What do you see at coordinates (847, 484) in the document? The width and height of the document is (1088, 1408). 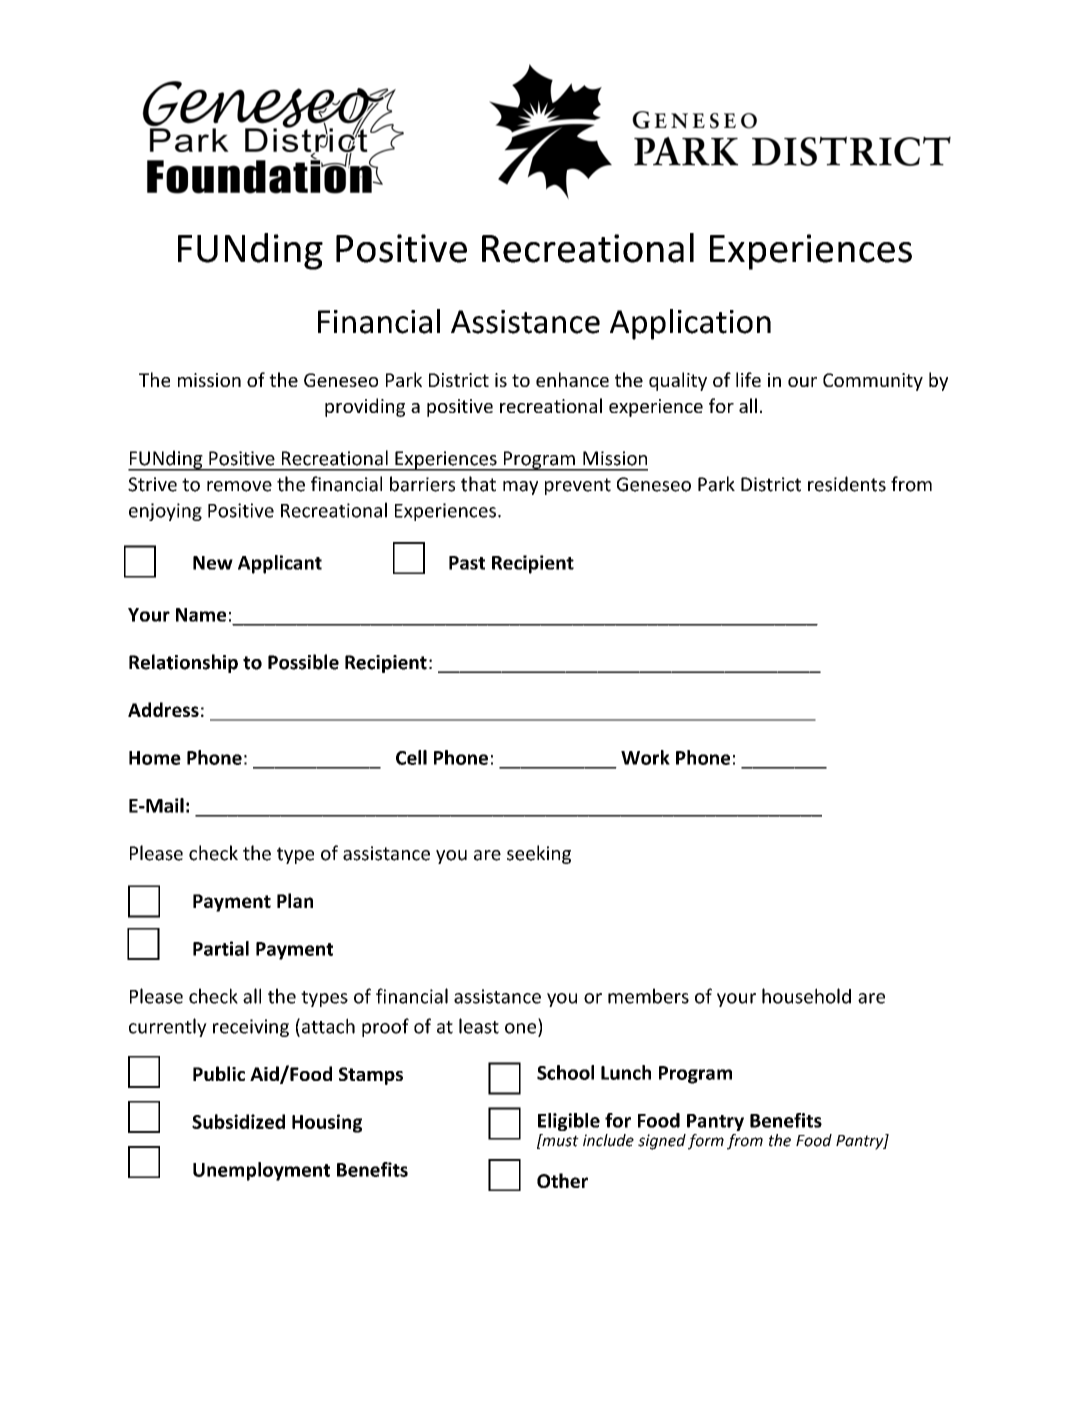 I see `residents` at bounding box center [847, 484].
